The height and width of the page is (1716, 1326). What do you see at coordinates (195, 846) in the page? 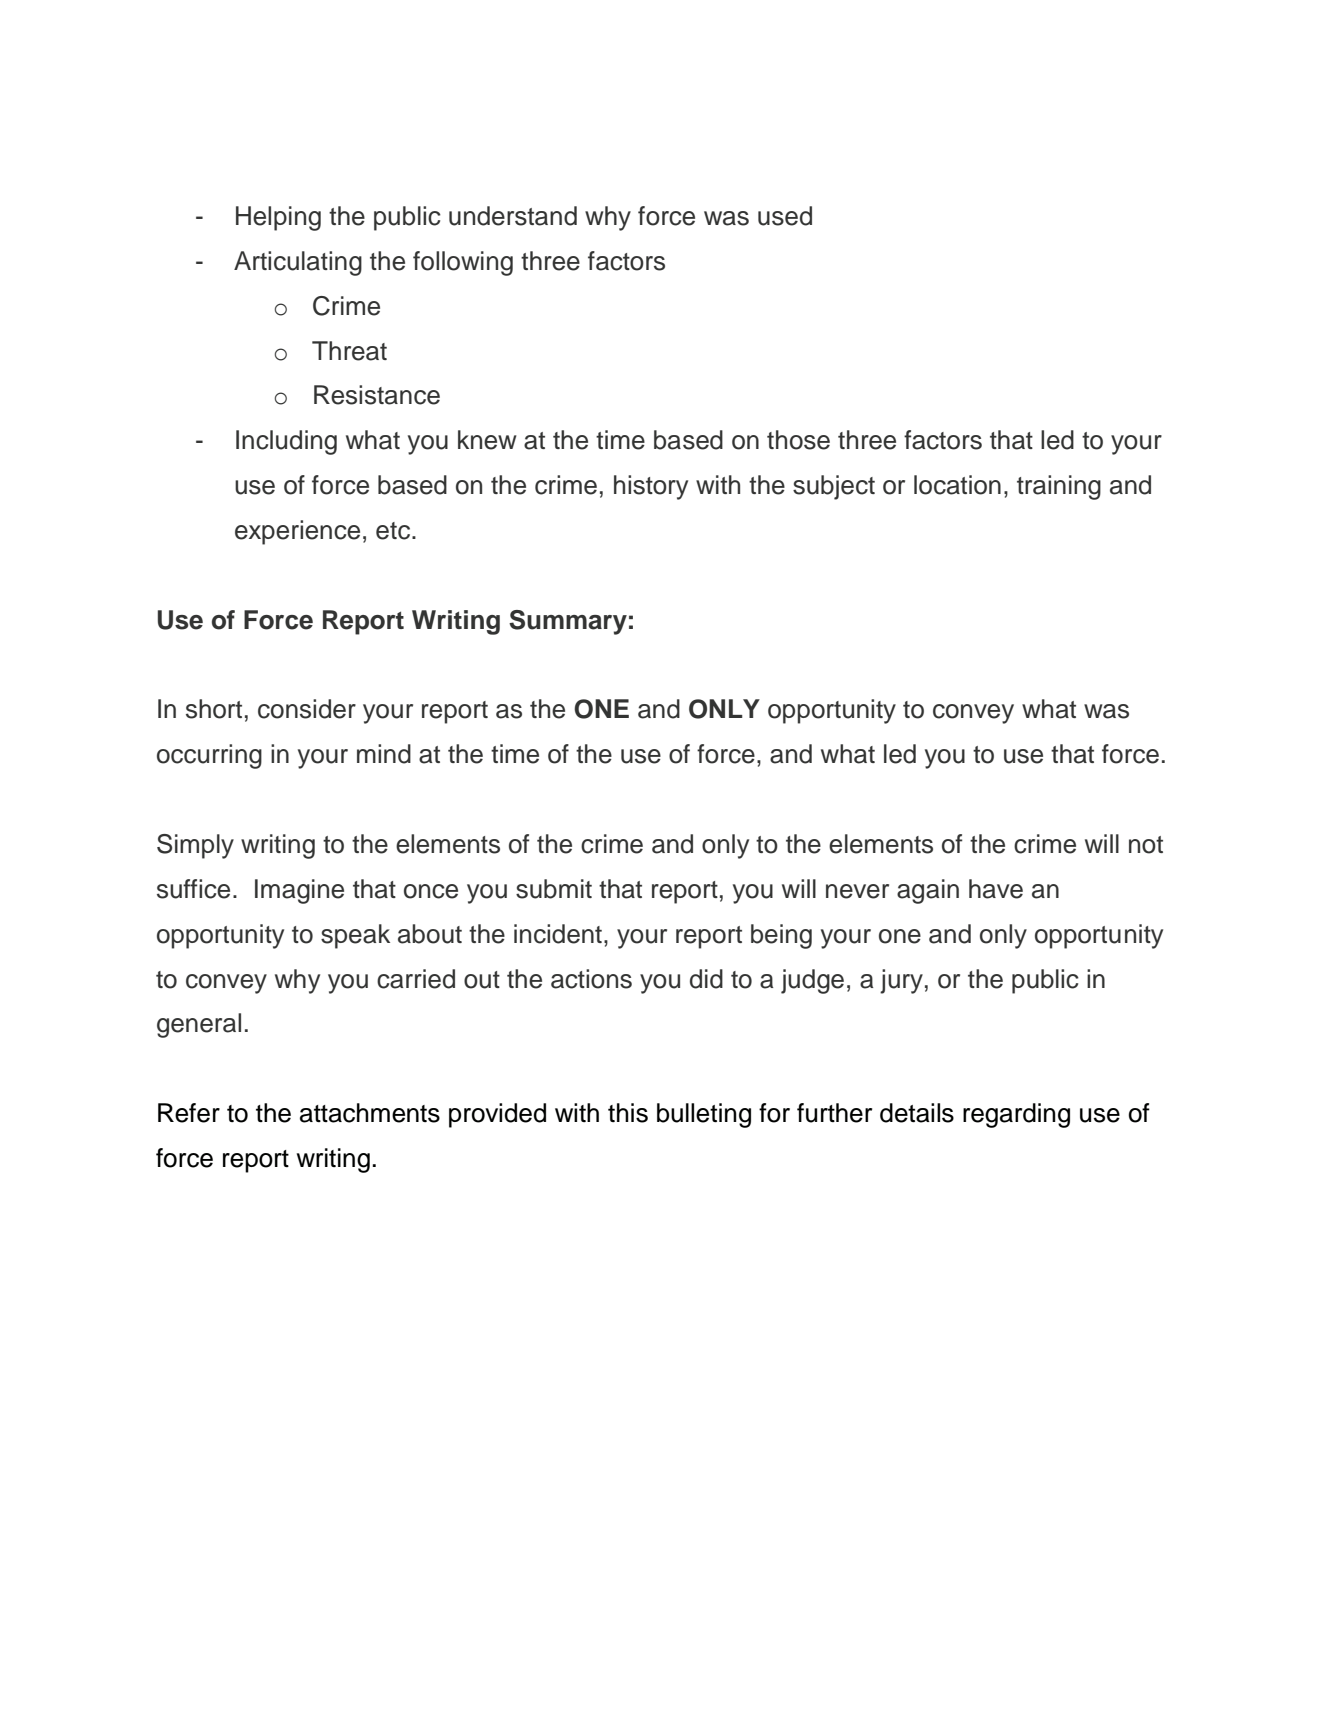
I see `Simply` at bounding box center [195, 846].
